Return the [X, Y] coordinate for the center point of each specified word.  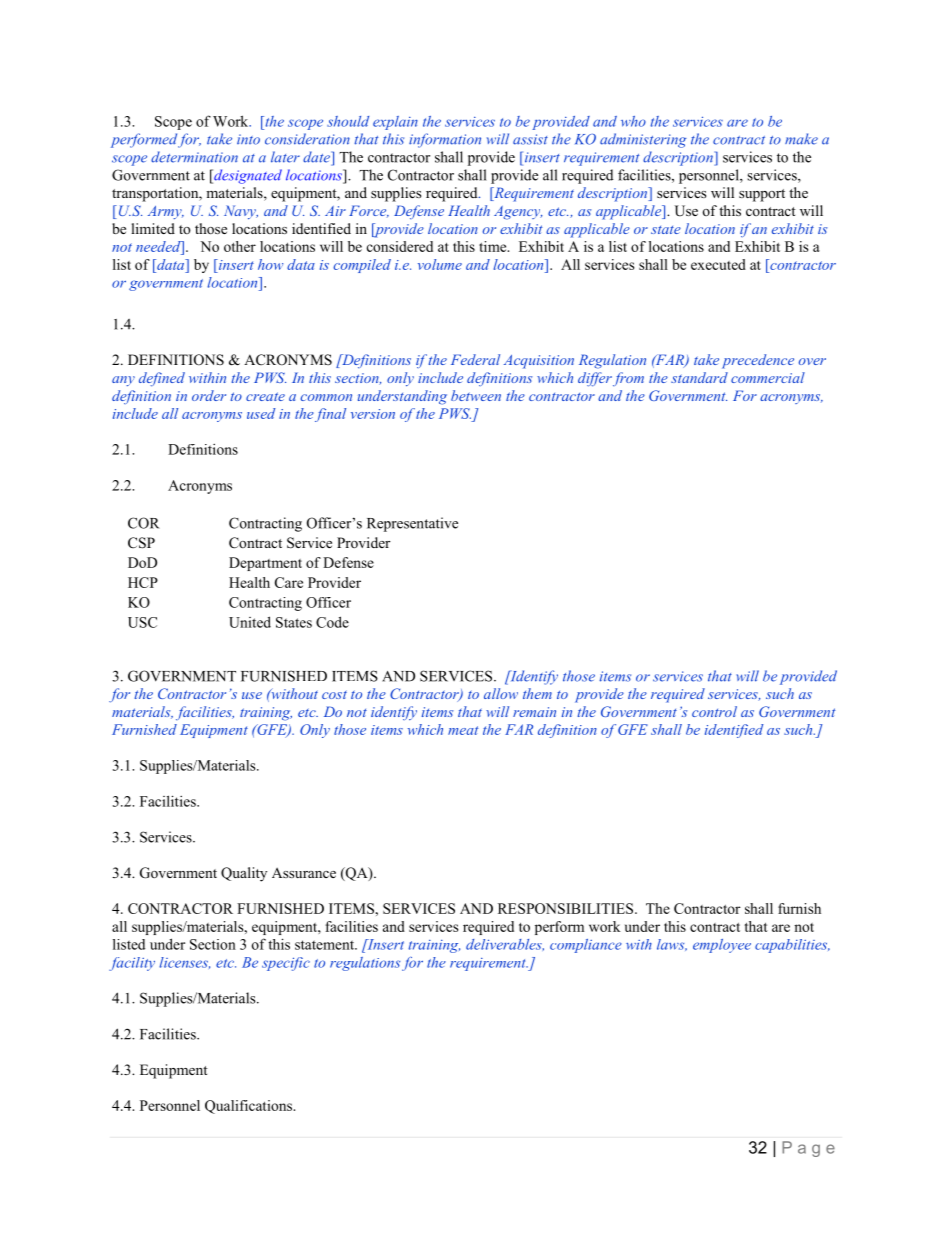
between [476, 395]
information [445, 140]
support [762, 195]
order [209, 395]
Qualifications [250, 1107]
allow [501, 693]
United [250, 622]
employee [722, 946]
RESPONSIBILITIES [567, 908]
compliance [586, 946]
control [714, 711]
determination [194, 157]
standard [699, 377]
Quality [244, 874]
